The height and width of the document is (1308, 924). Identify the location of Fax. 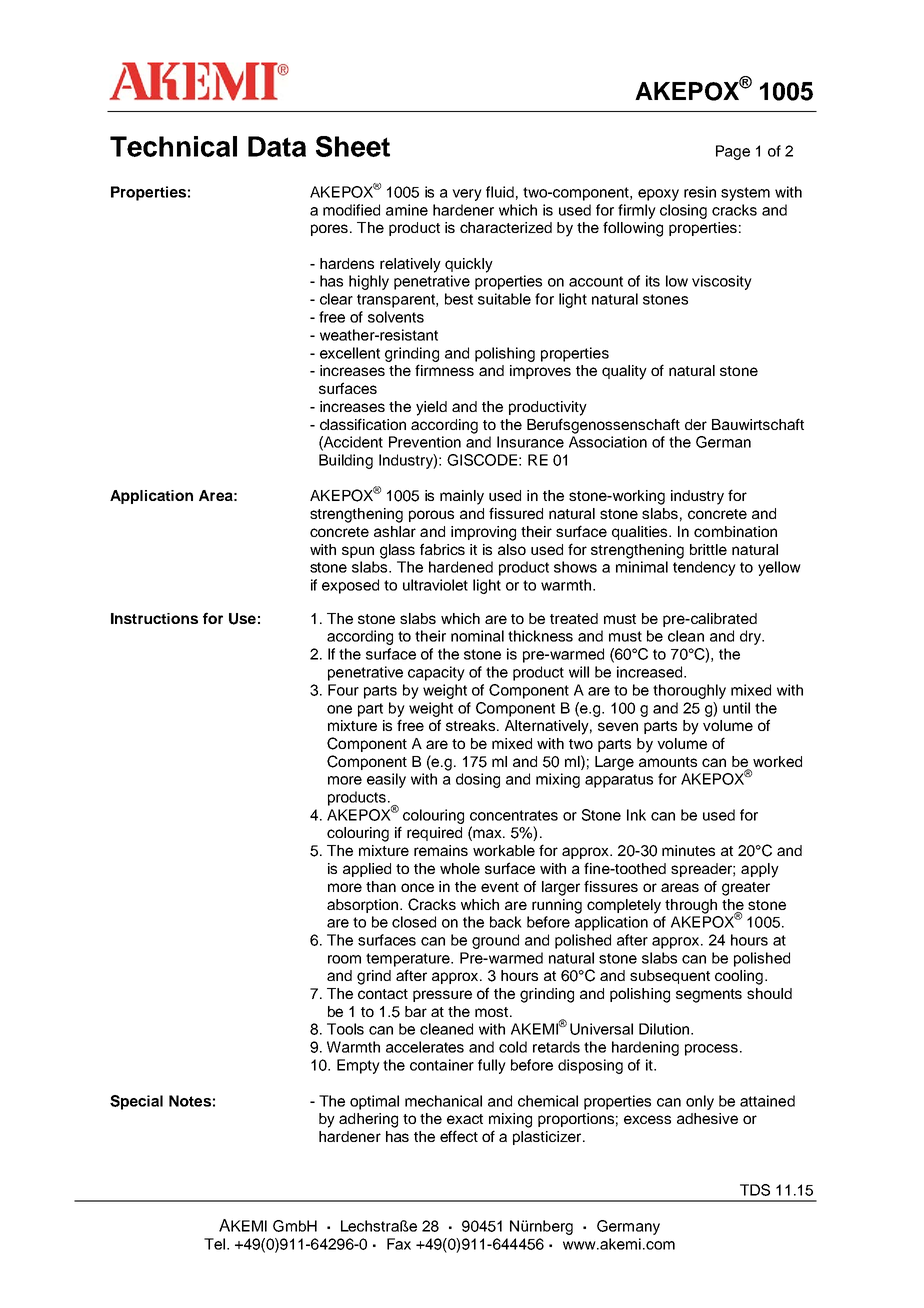
(399, 1244).
